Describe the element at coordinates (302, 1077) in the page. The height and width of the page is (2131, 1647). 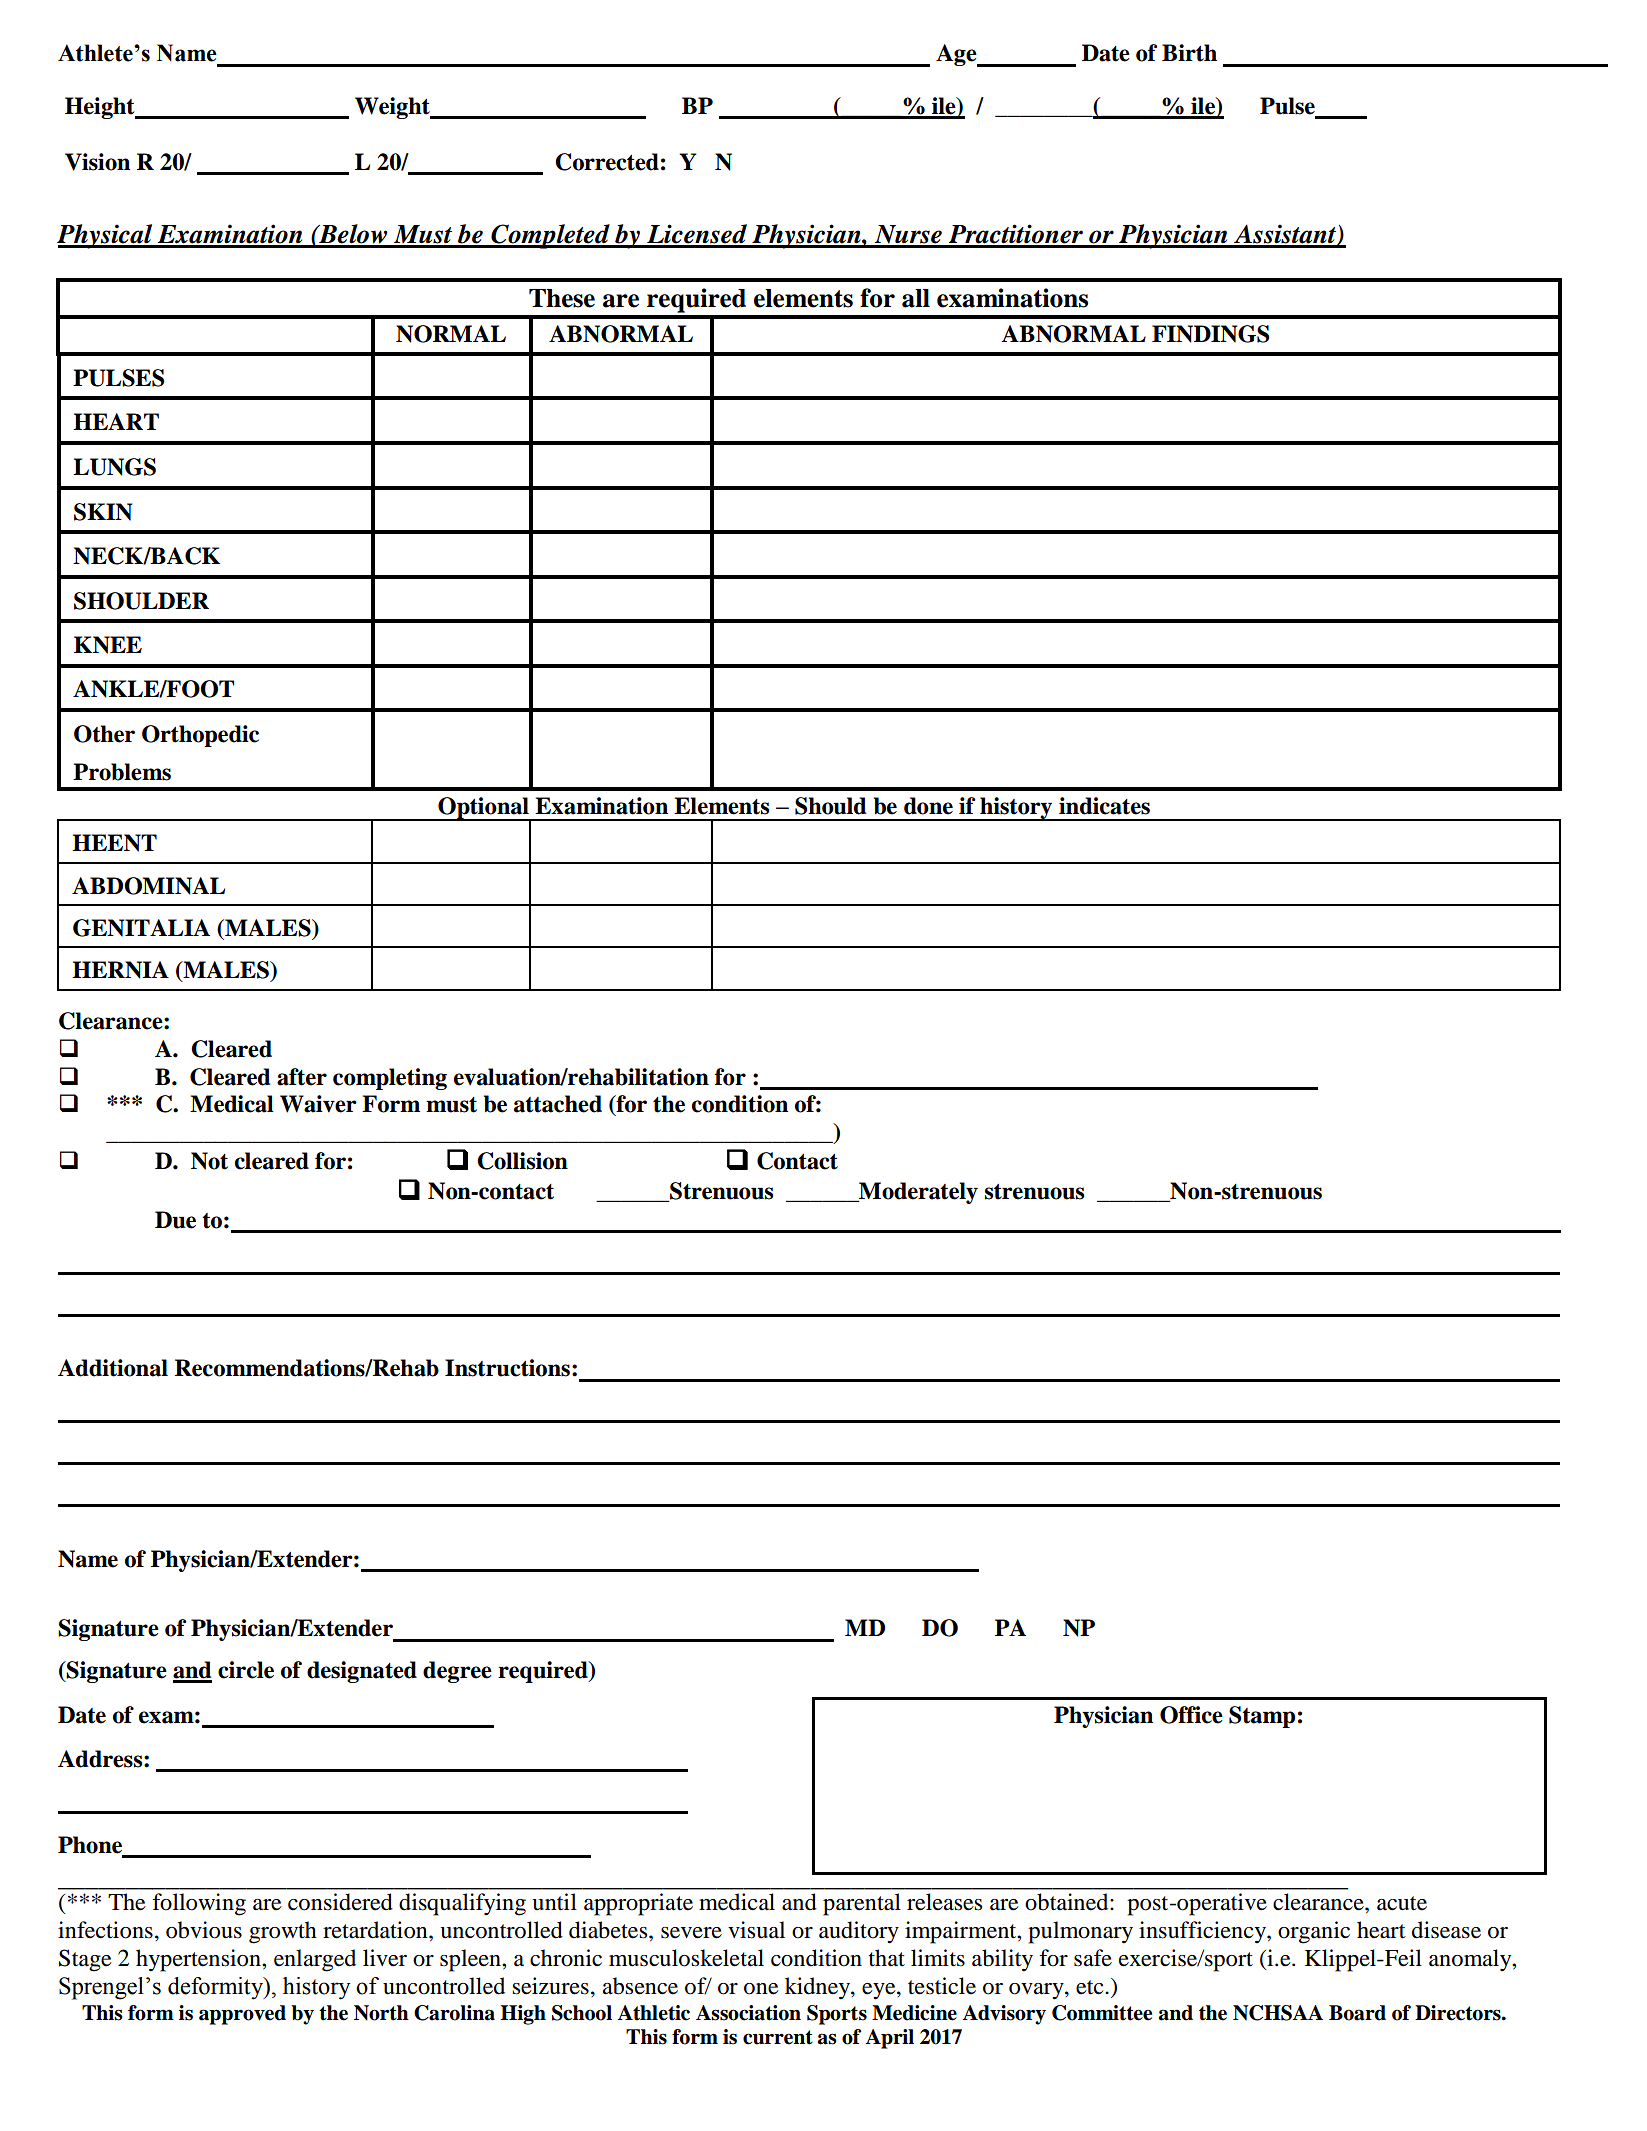
I see `after` at that location.
